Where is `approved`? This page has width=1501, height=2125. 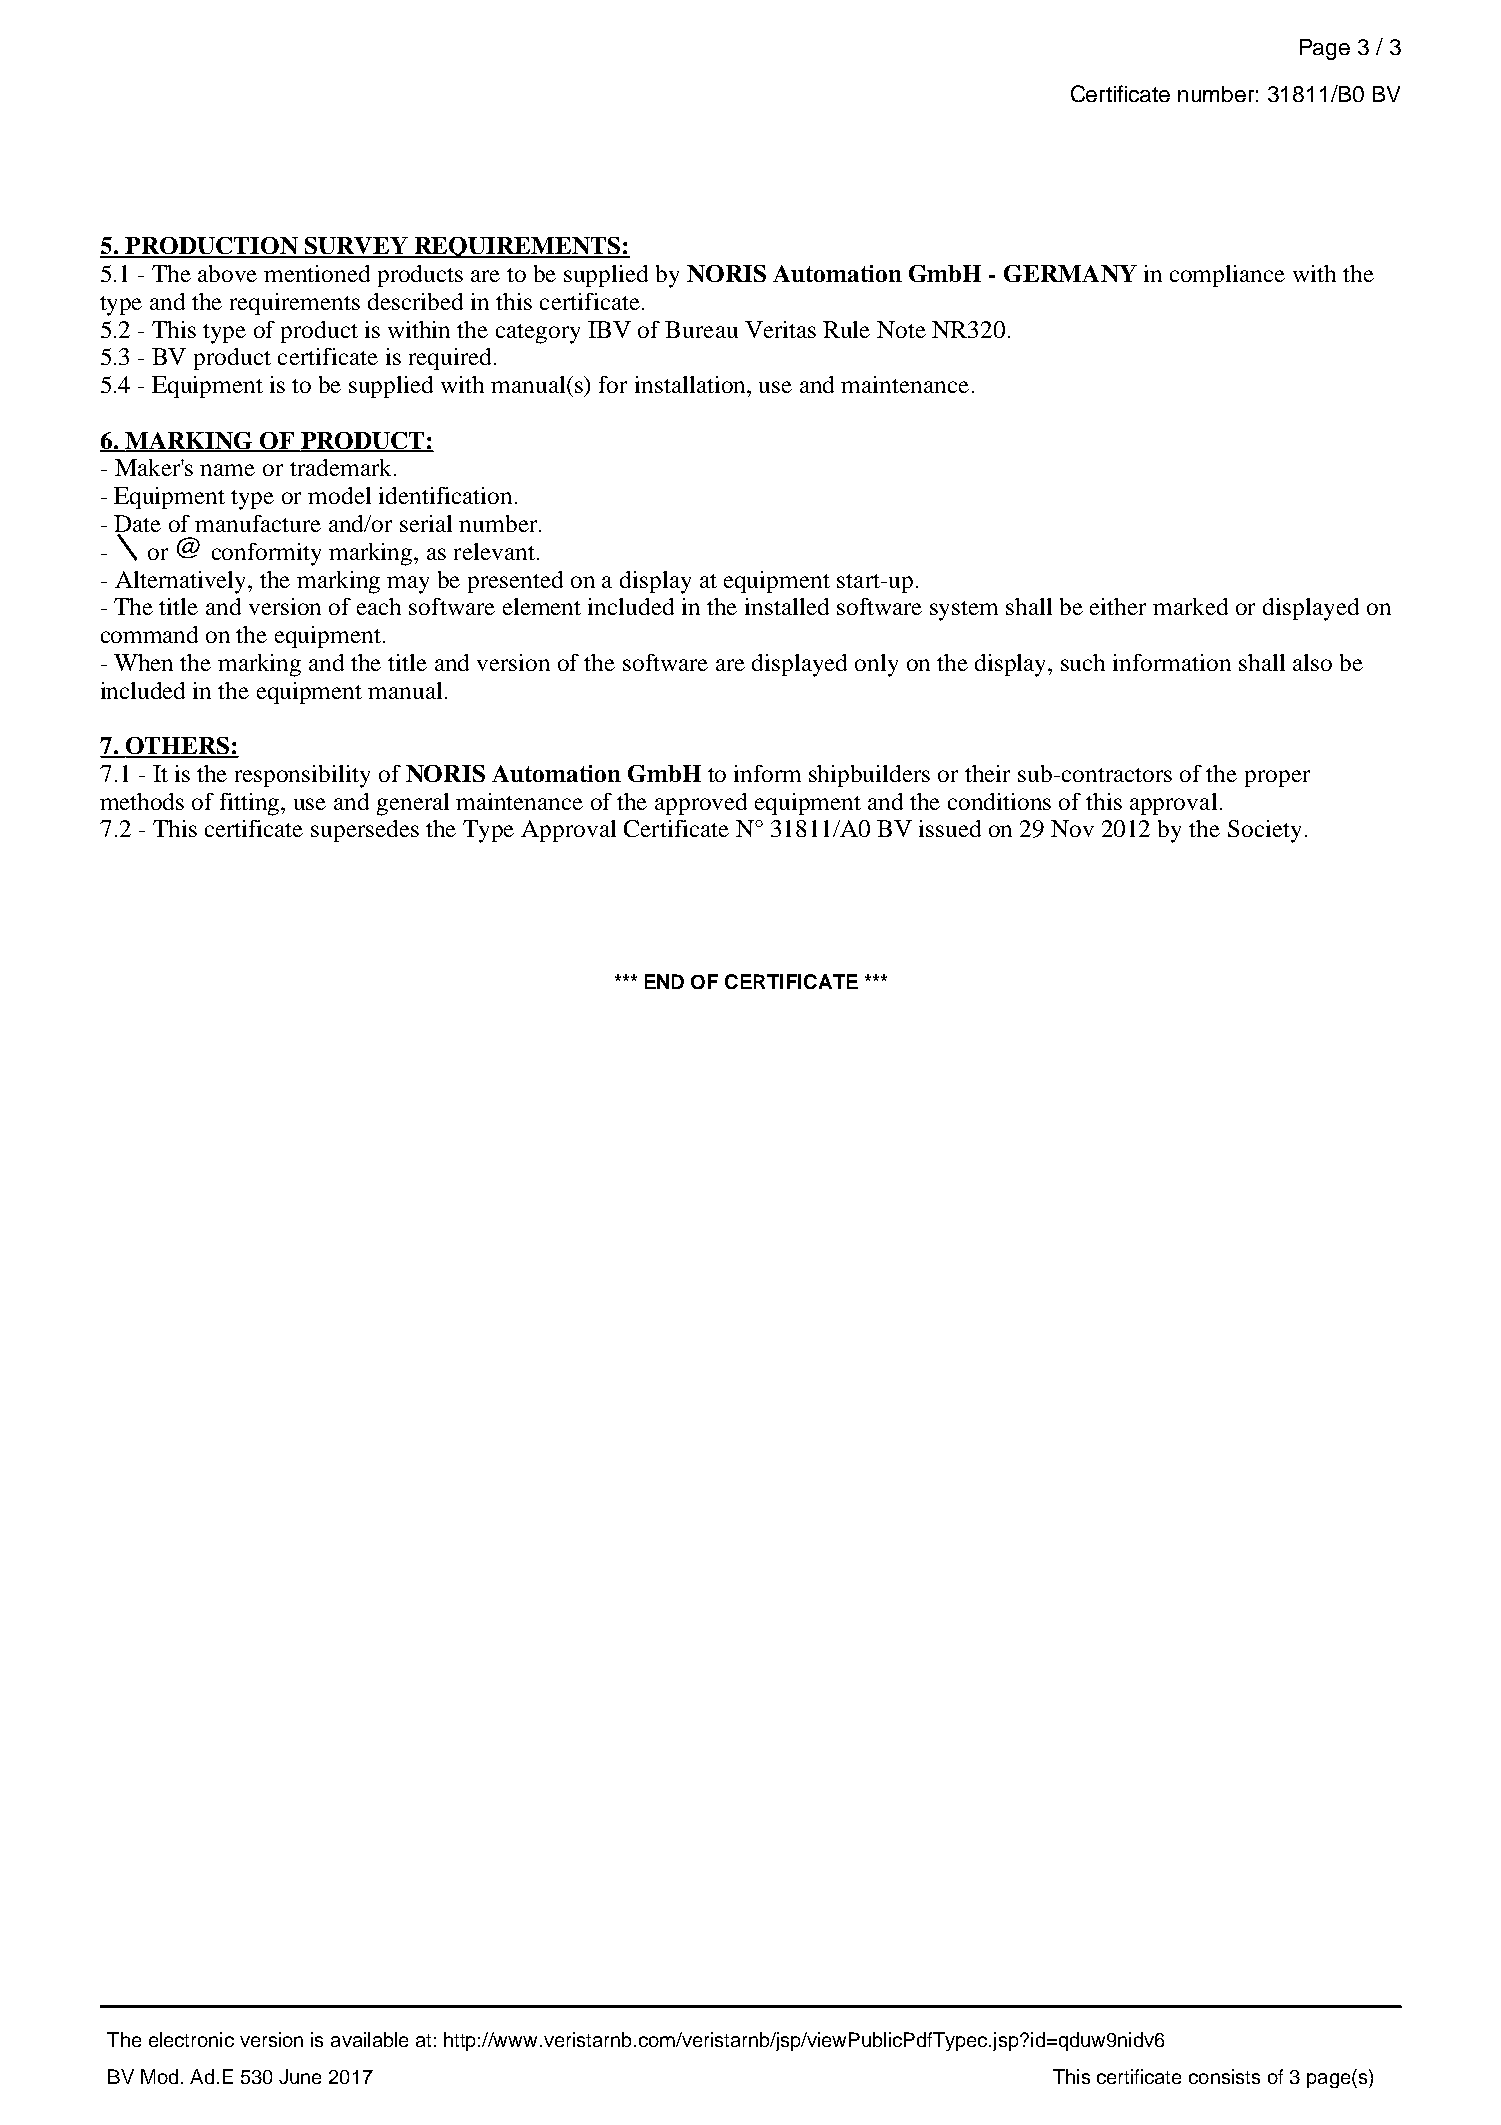
approved is located at coordinates (701, 804).
